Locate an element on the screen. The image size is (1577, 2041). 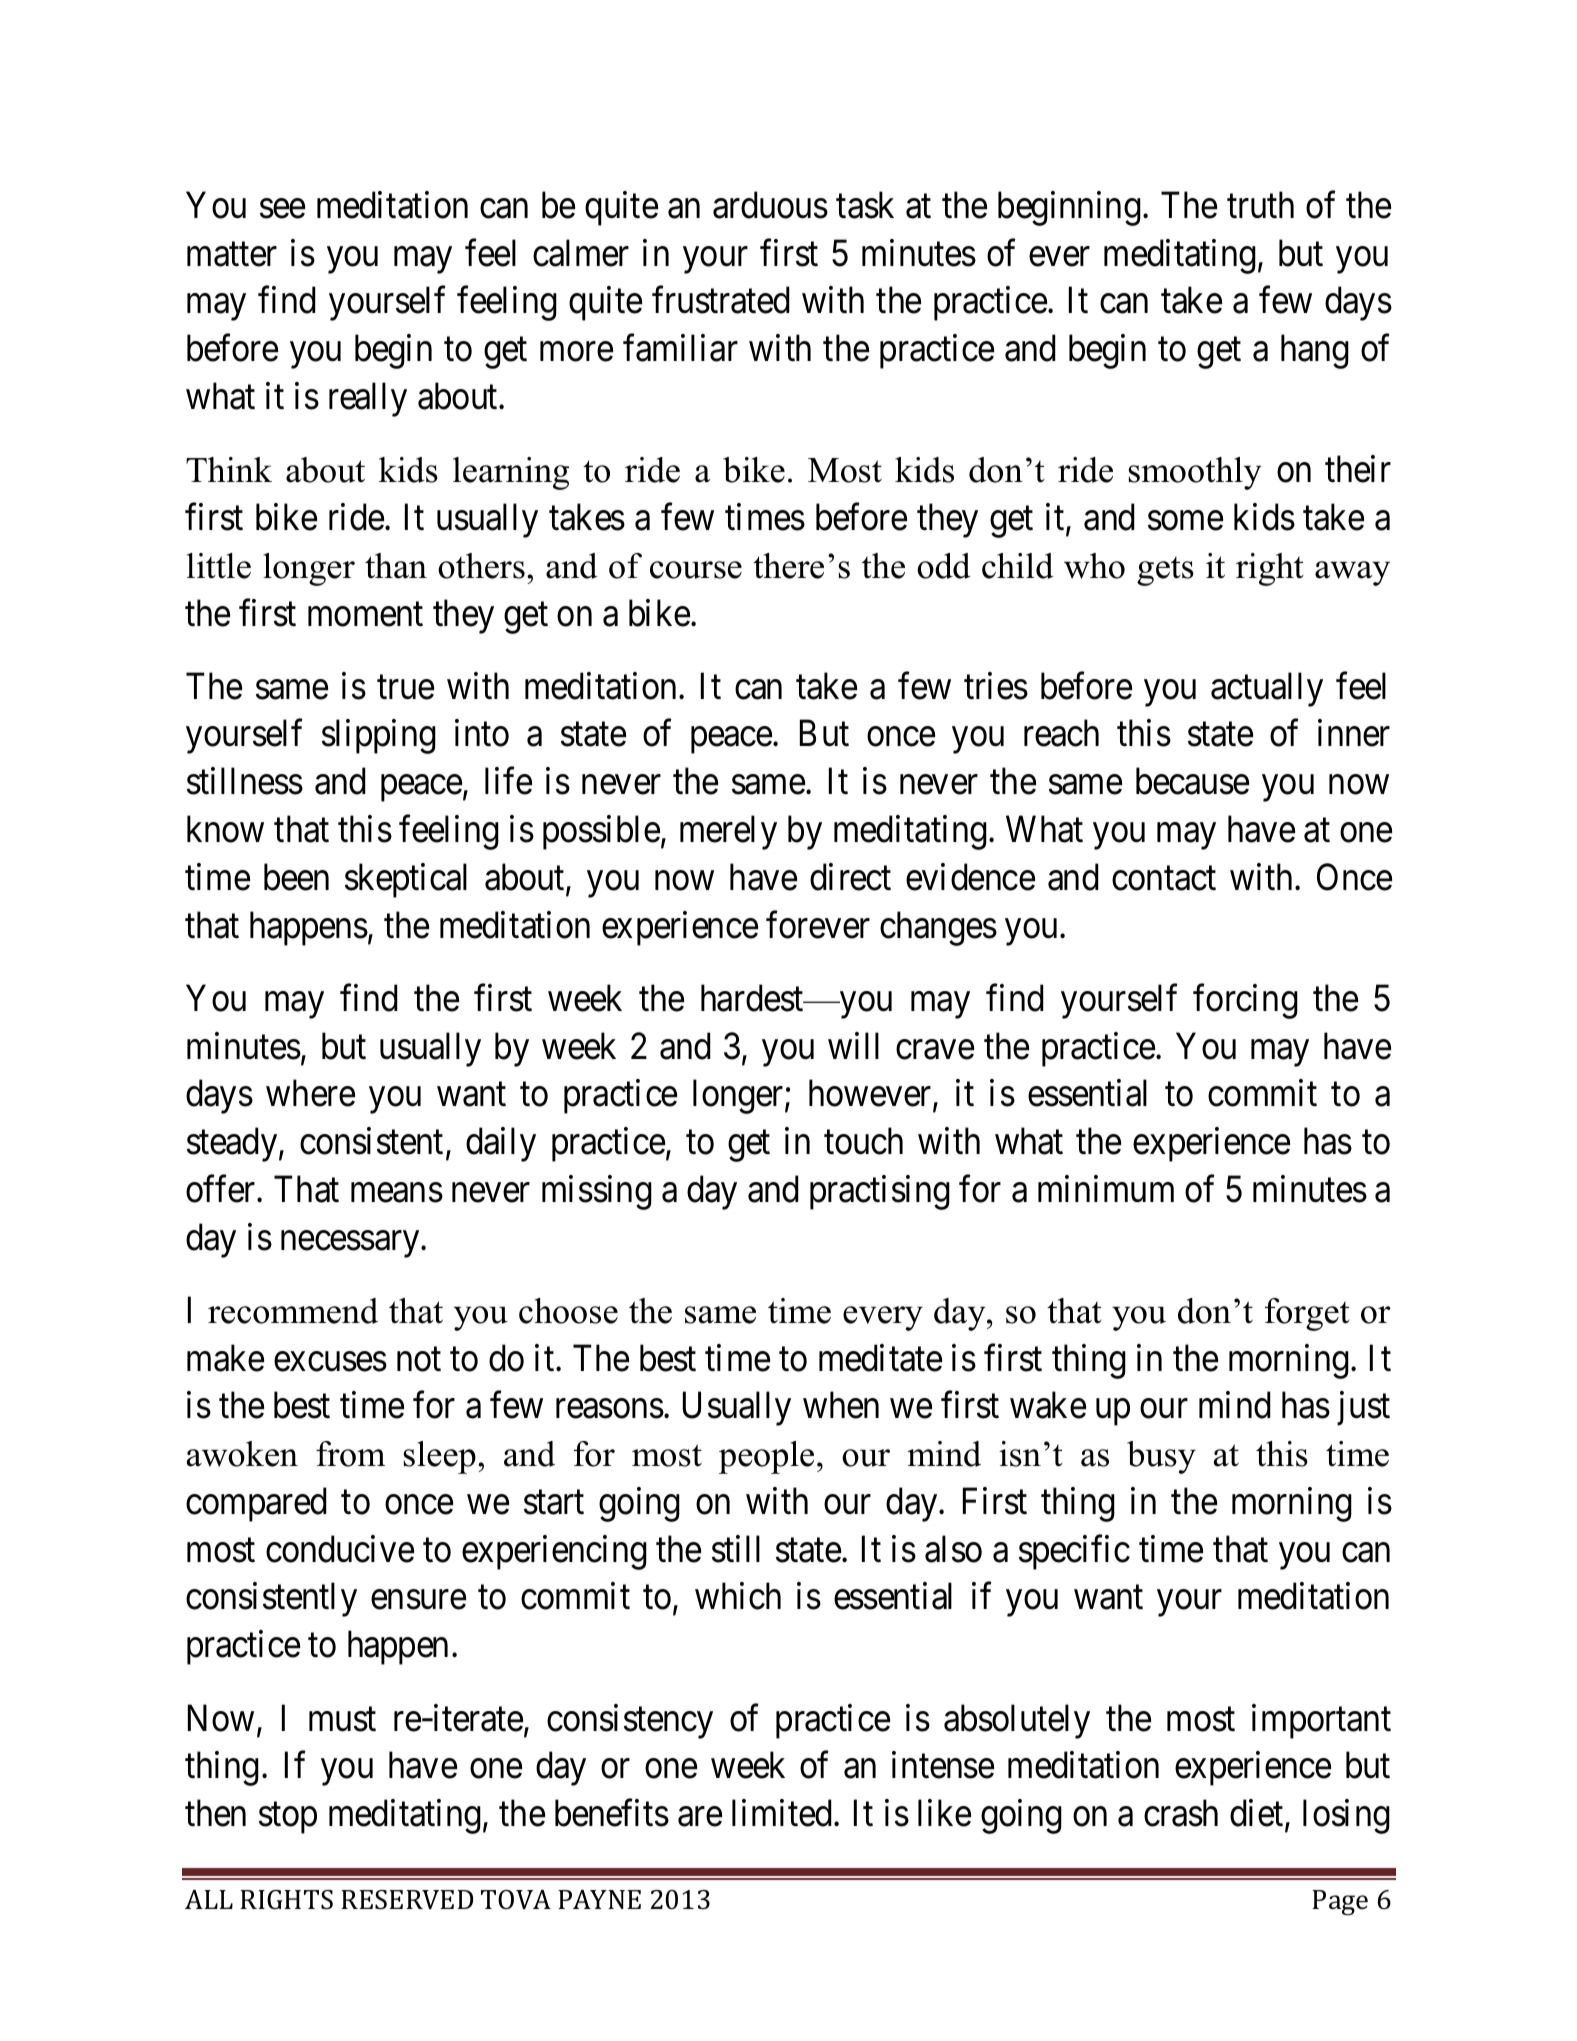
conducive is located at coordinates (340, 1549).
